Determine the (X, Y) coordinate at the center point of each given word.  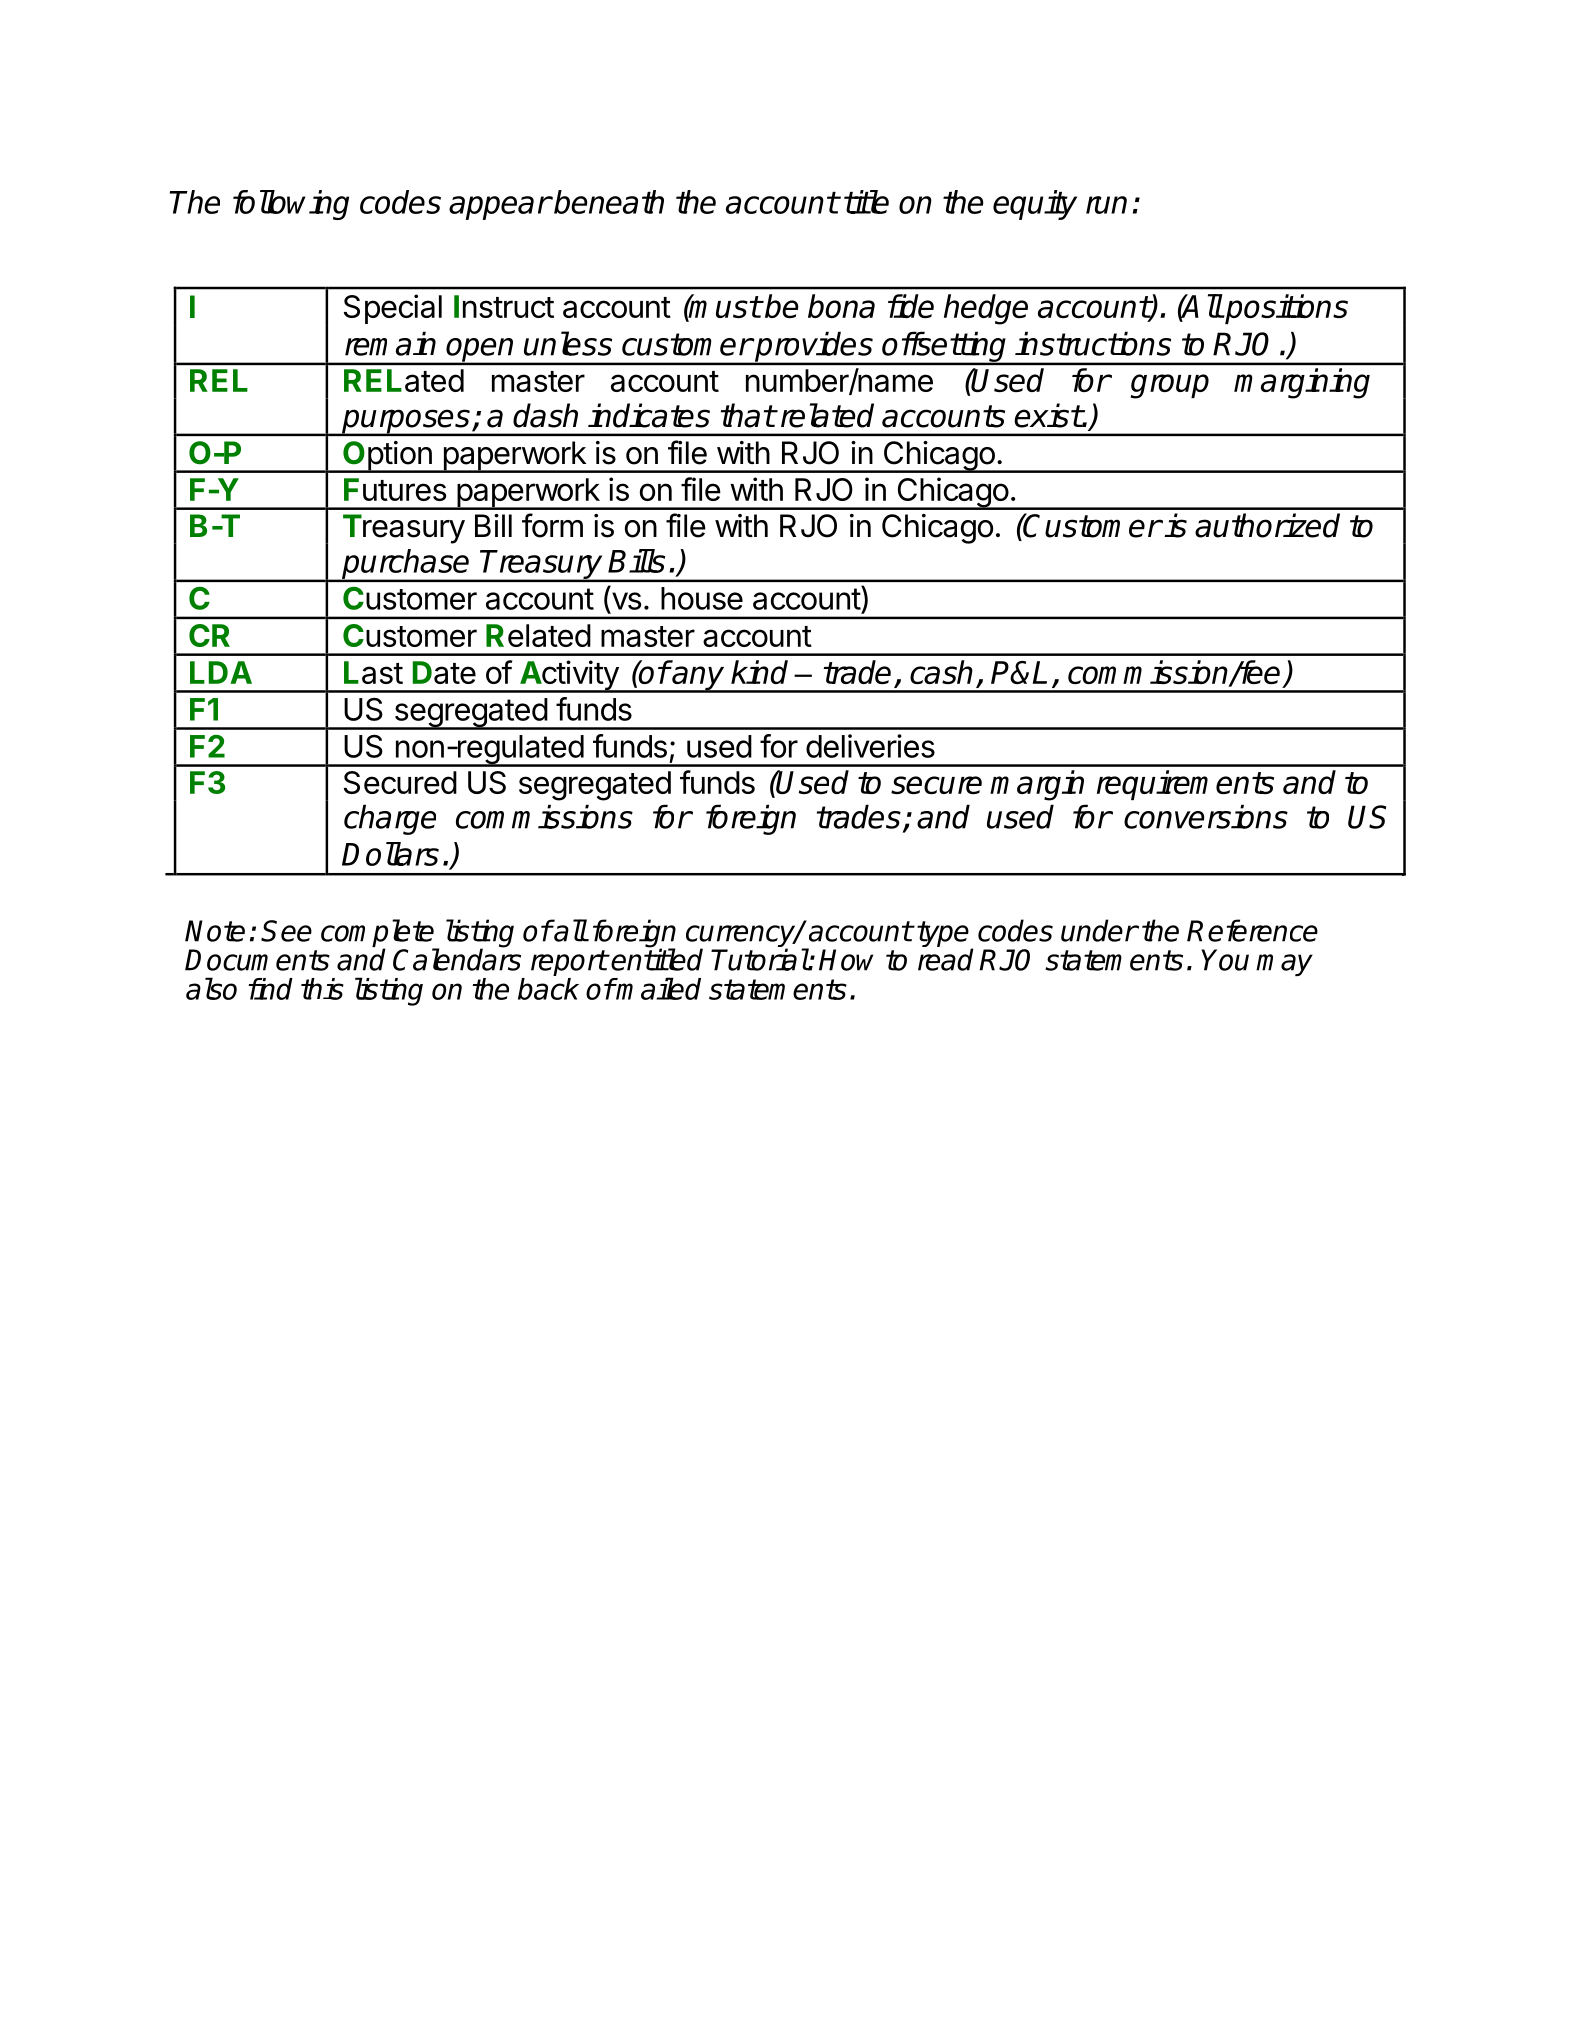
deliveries (870, 746)
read (946, 959)
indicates (649, 415)
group (1170, 386)
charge (390, 819)
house (702, 598)
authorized (1267, 525)
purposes (406, 422)
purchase (406, 565)
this (322, 989)
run (1106, 205)
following (291, 205)
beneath (609, 202)
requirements (1185, 785)
